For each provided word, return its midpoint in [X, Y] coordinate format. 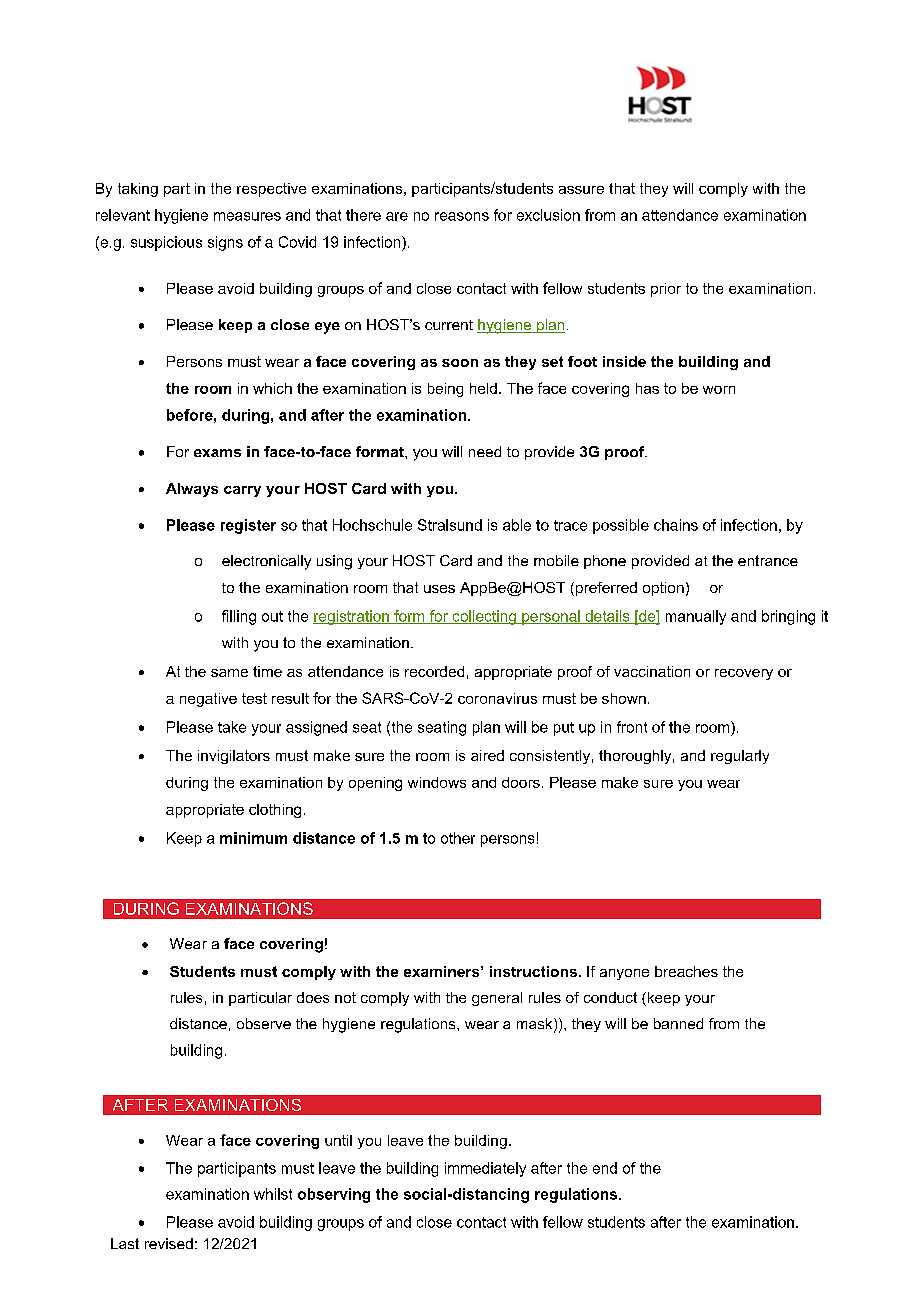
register [248, 526]
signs [225, 243]
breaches [686, 971]
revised [169, 1243]
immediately [485, 1169]
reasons [462, 216]
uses [439, 589]
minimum [253, 838]
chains [676, 525]
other [458, 838]
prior [666, 290]
